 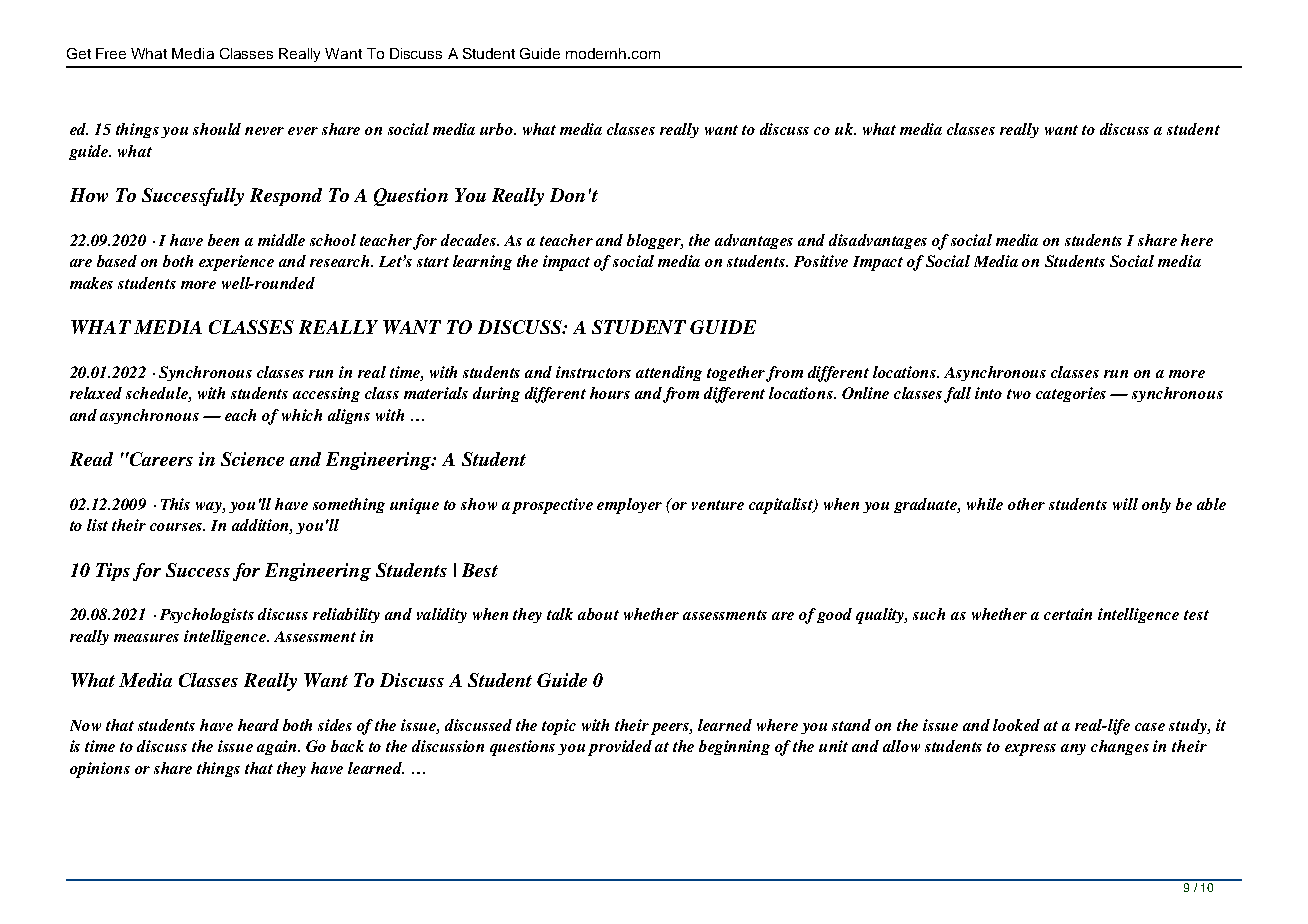 I want to click on which, so click(x=302, y=415).
